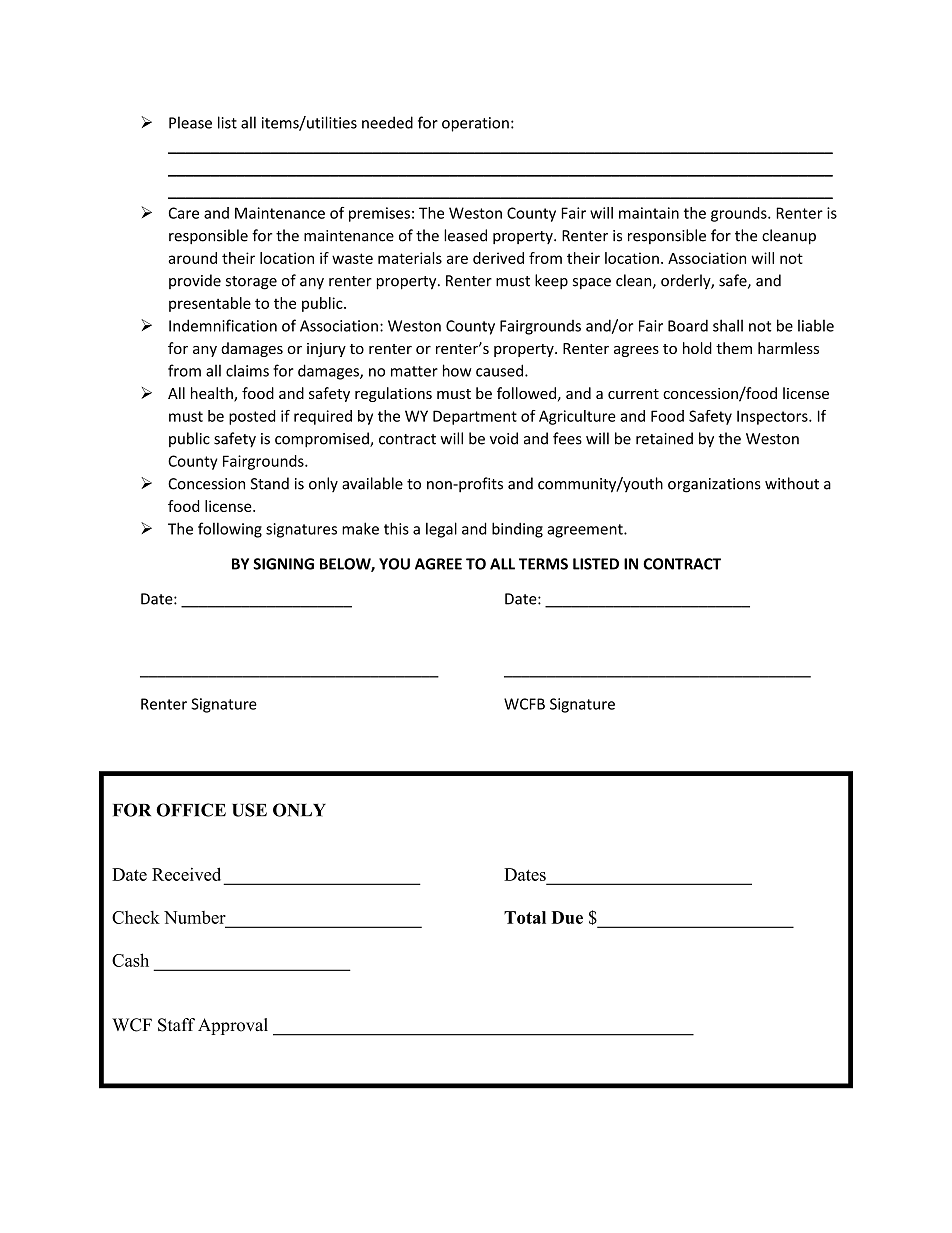 This screenshot has height=1233, width=952. I want to click on maintain, so click(649, 213).
